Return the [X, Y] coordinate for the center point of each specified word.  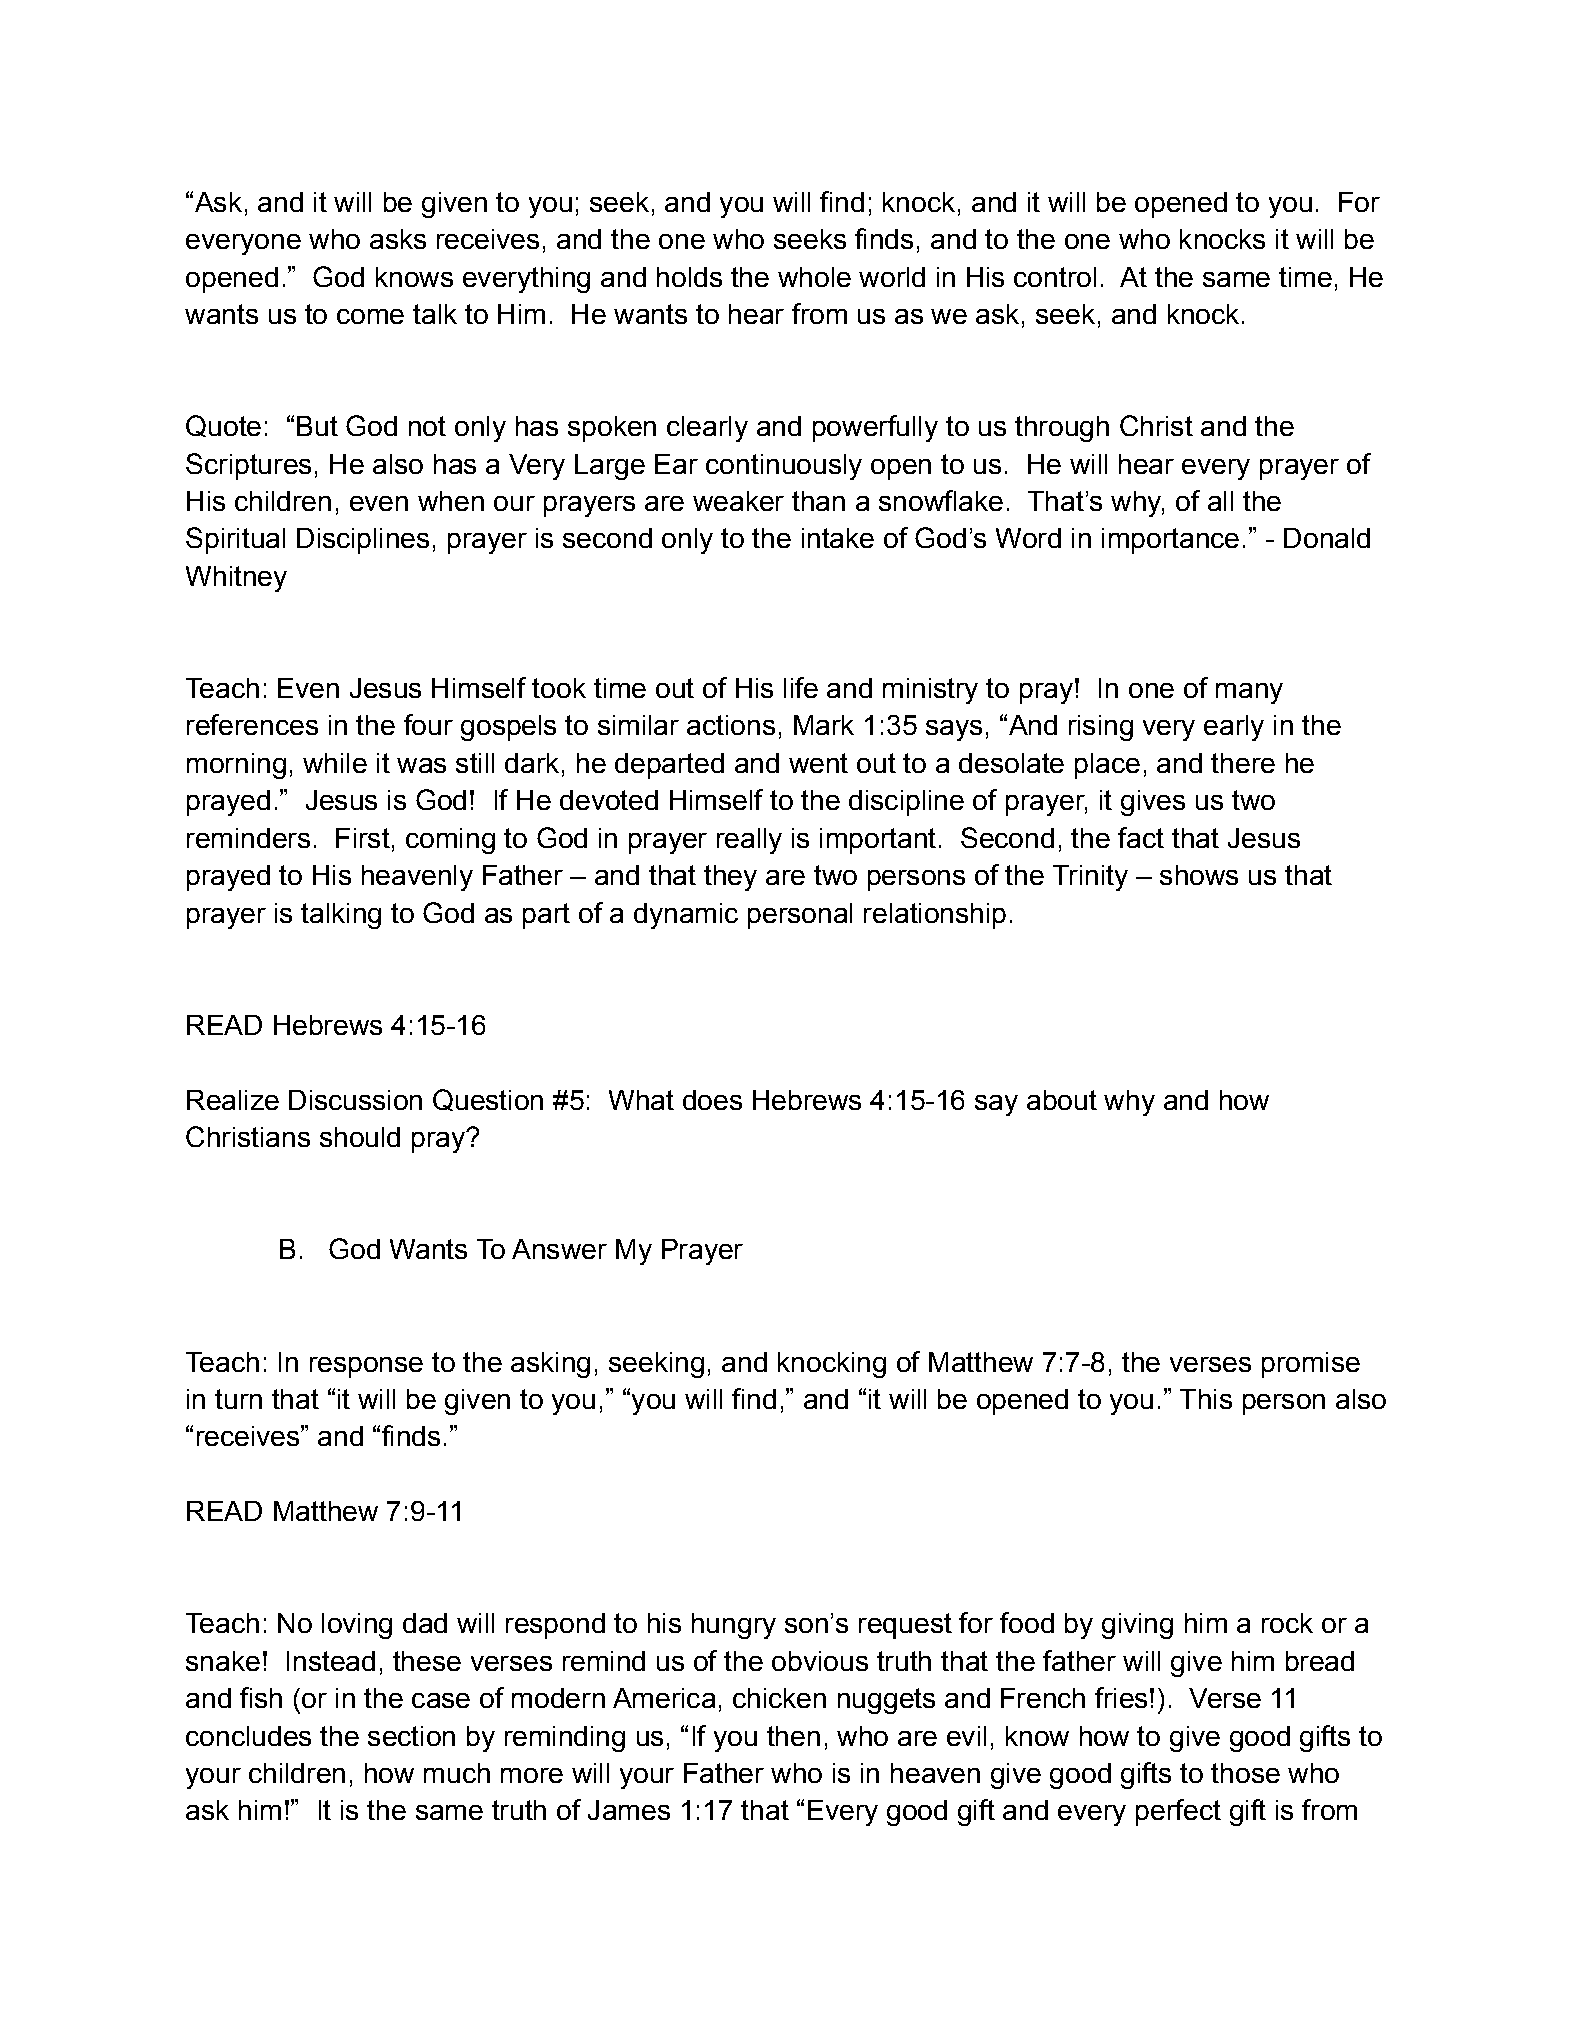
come [370, 316]
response [366, 1367]
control [1055, 277]
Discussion [355, 1100]
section [411, 1736]
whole [814, 277]
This [1206, 1399]
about [1062, 1100]
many [1249, 693]
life [801, 687]
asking [550, 1365]
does [712, 1100]
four [428, 724]
